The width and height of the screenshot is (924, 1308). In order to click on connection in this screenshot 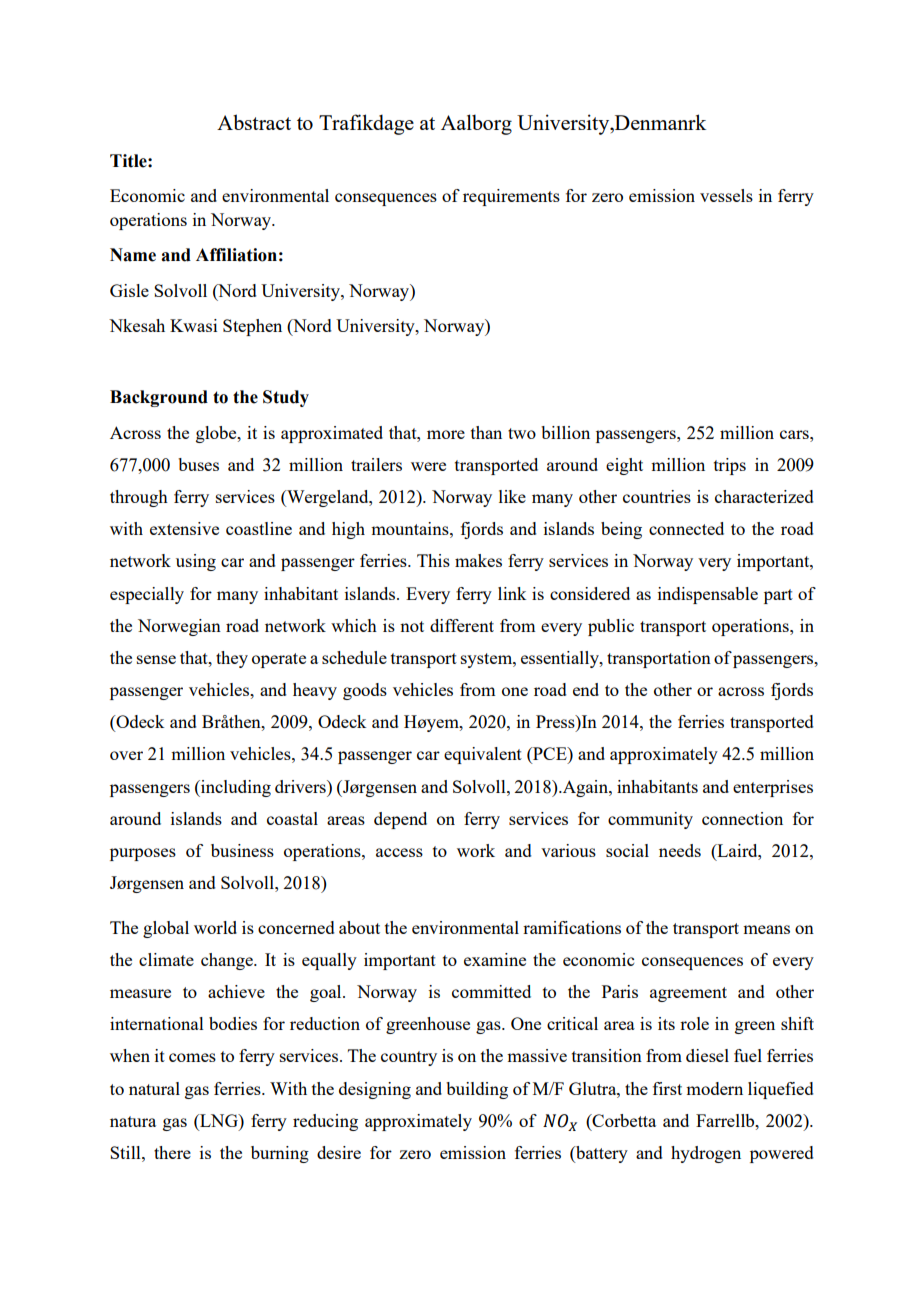, I will do `click(742, 818)`.
